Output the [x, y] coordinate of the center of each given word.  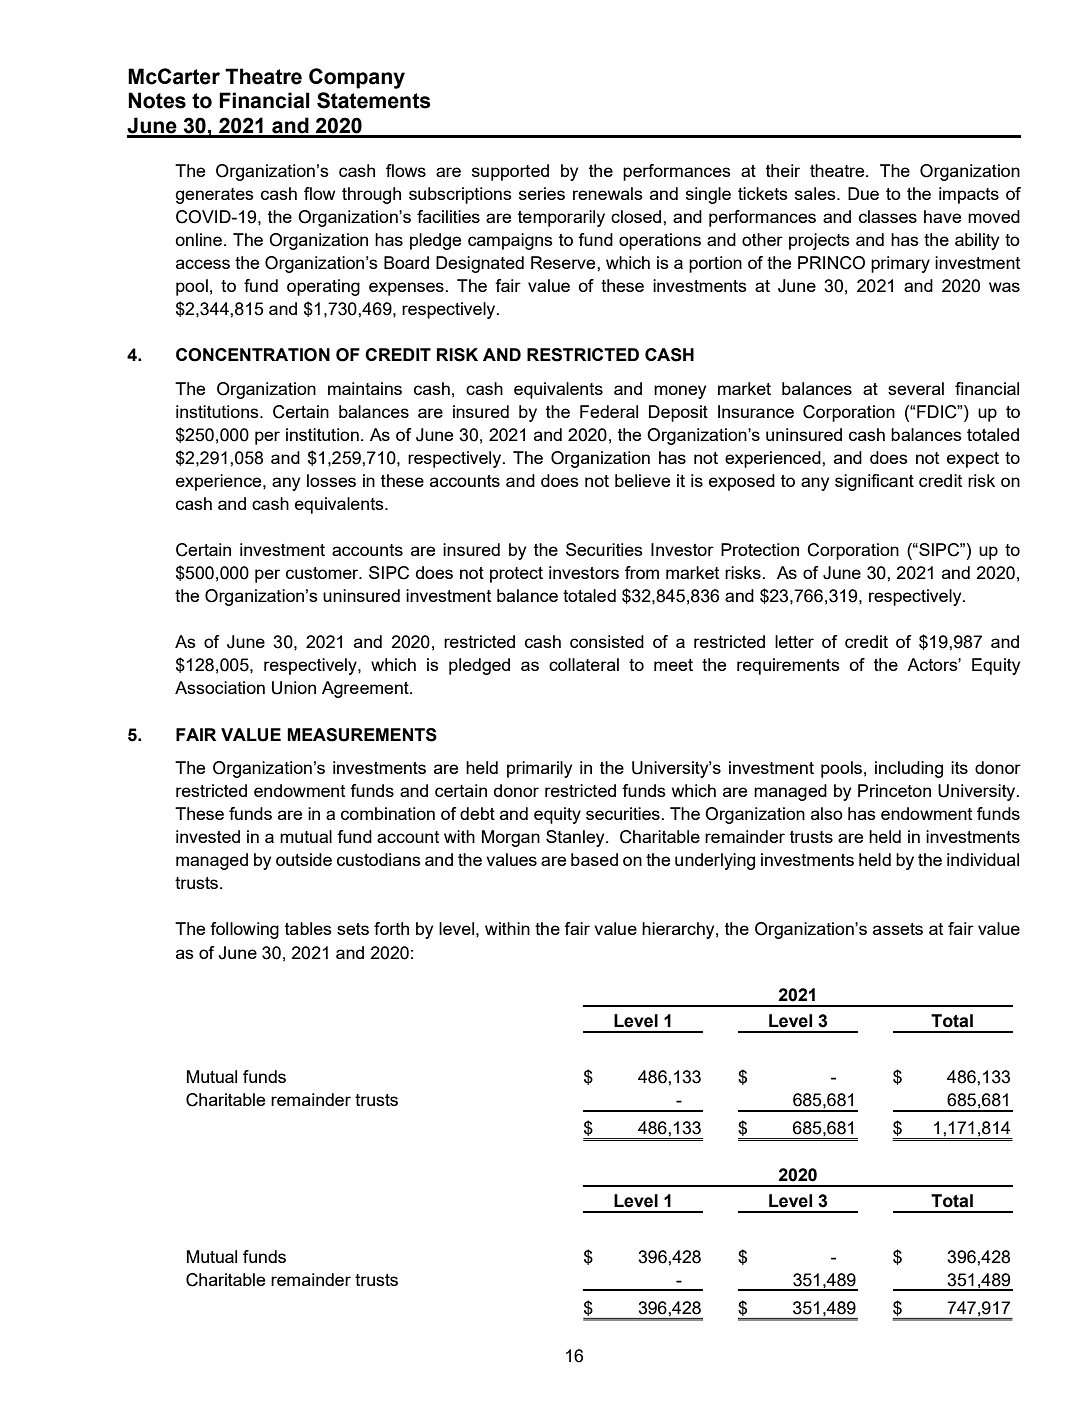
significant [874, 482]
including [909, 769]
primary [900, 264]
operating [323, 287]
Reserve [564, 262]
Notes [157, 100]
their [783, 170]
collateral [584, 664]
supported [510, 172]
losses [331, 480]
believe [642, 480]
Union [294, 688]
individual [983, 859]
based [594, 859]
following [244, 930]
